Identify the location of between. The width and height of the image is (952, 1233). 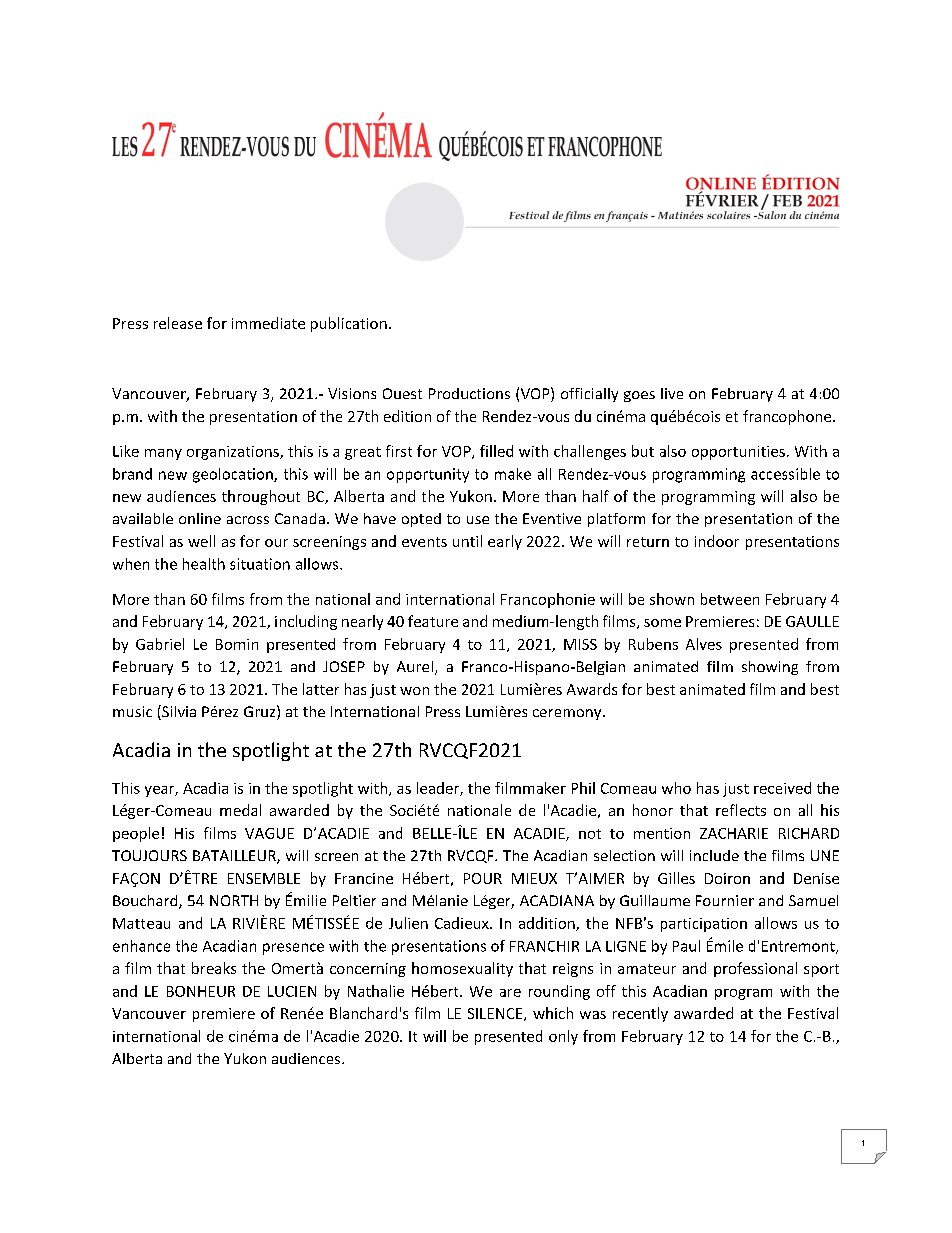
(730, 599).
